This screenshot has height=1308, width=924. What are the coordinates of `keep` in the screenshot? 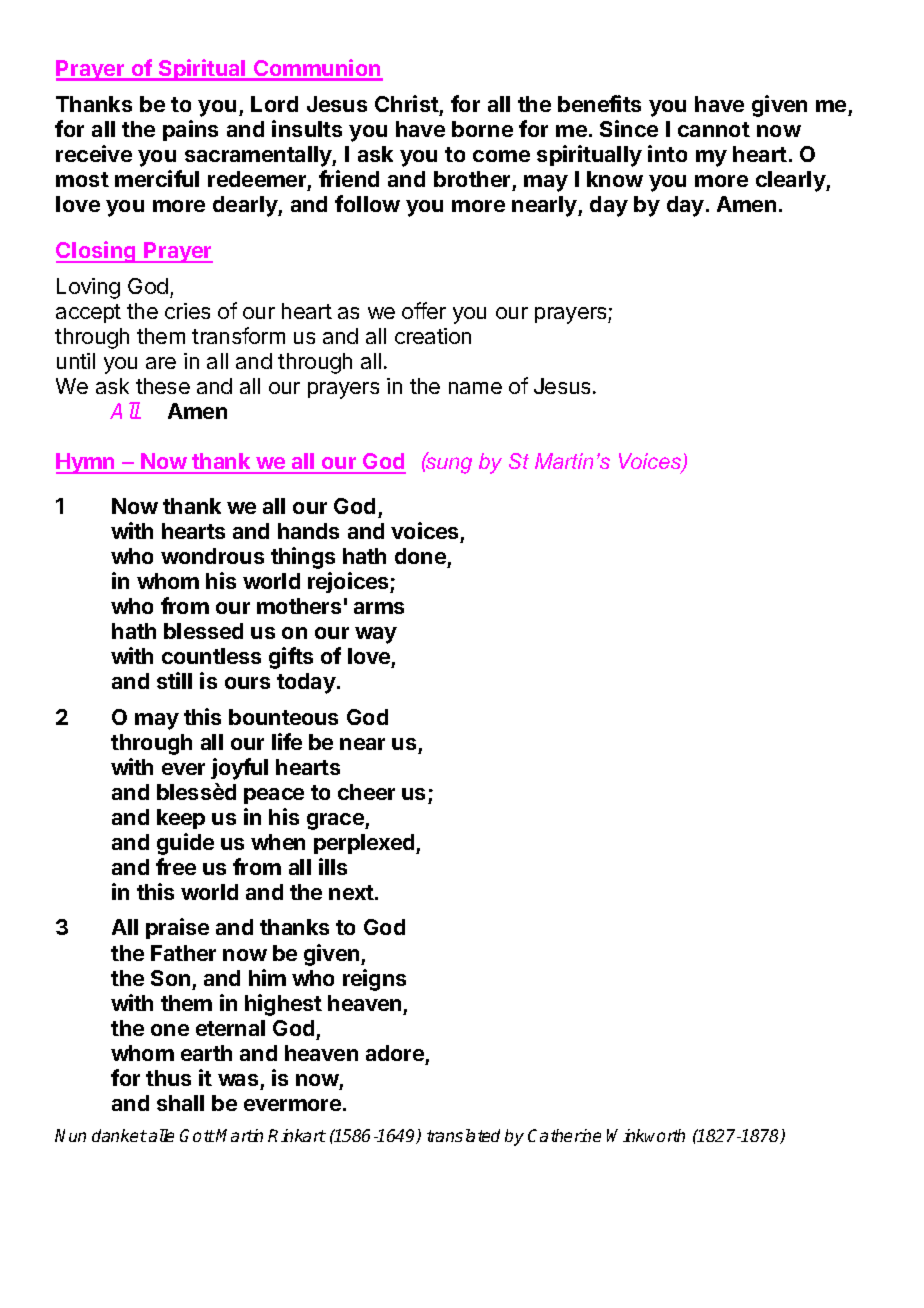 It's located at (181, 819).
